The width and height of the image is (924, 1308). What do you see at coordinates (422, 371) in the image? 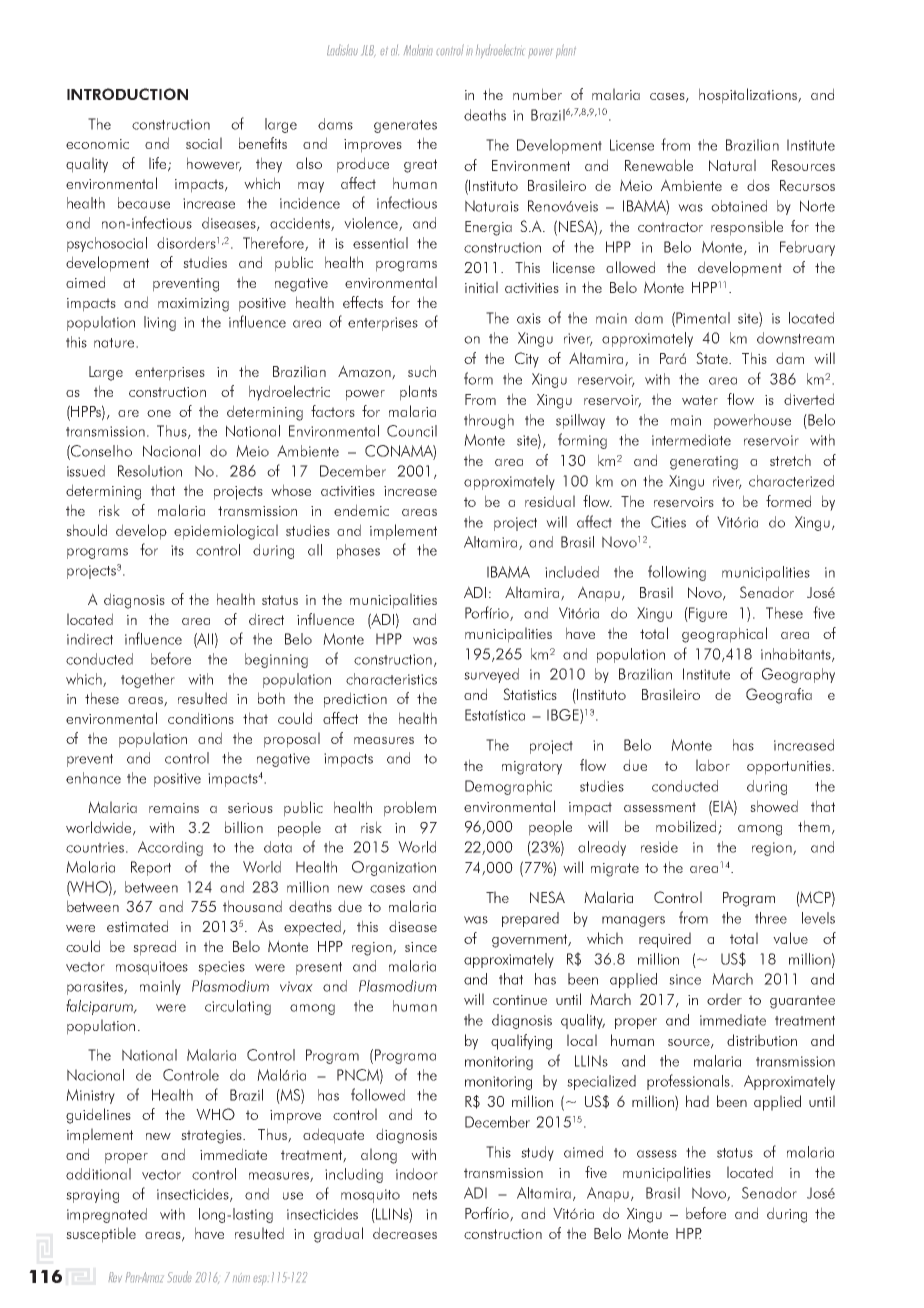
I see `such` at bounding box center [422, 371].
